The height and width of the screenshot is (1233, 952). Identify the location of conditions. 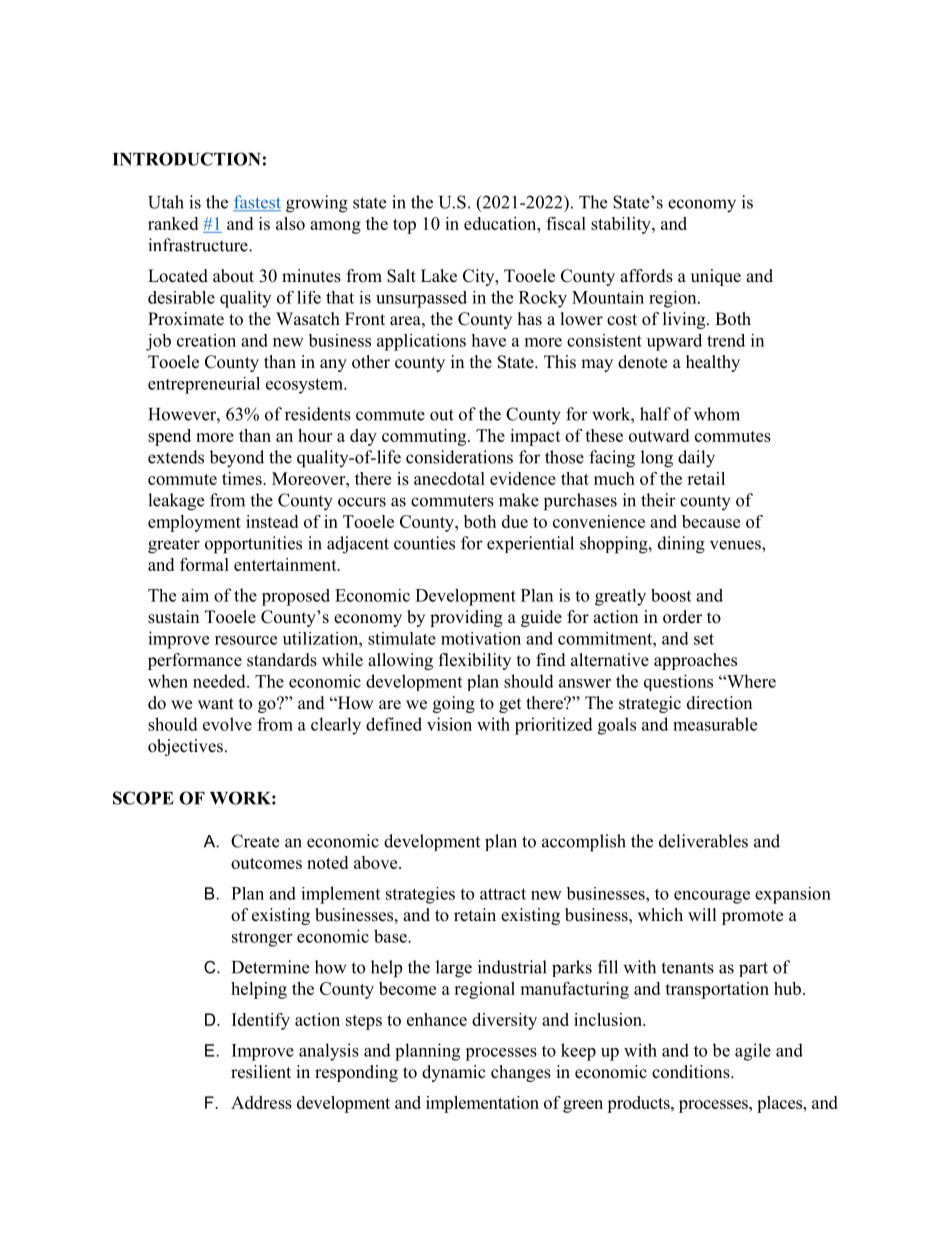
(692, 1072).
